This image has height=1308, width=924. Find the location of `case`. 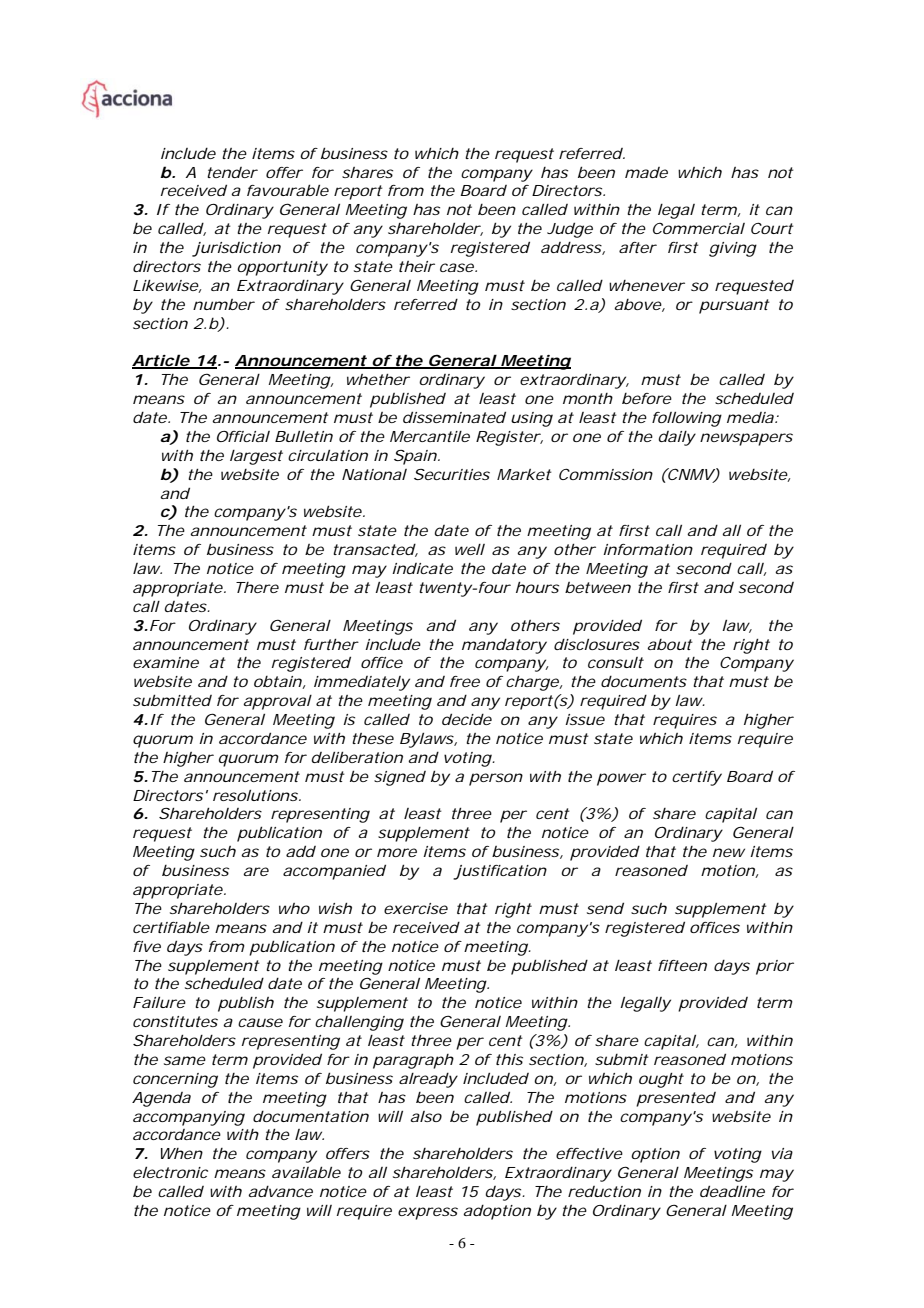

case is located at coordinates (457, 267).
